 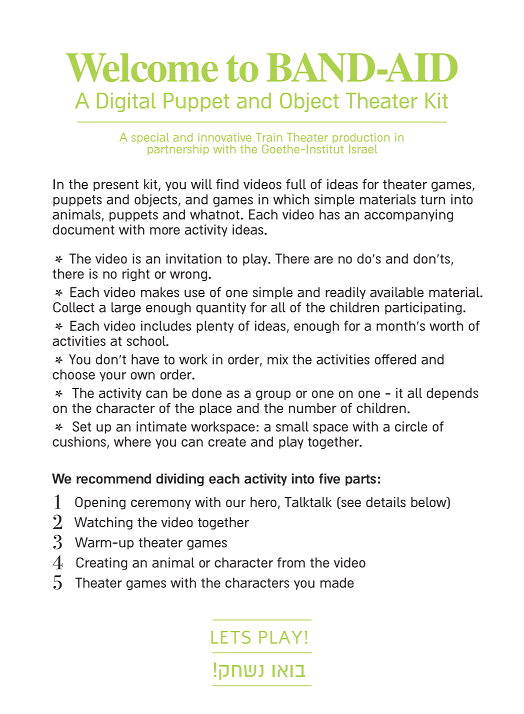 I want to click on large, so click(x=126, y=308).
